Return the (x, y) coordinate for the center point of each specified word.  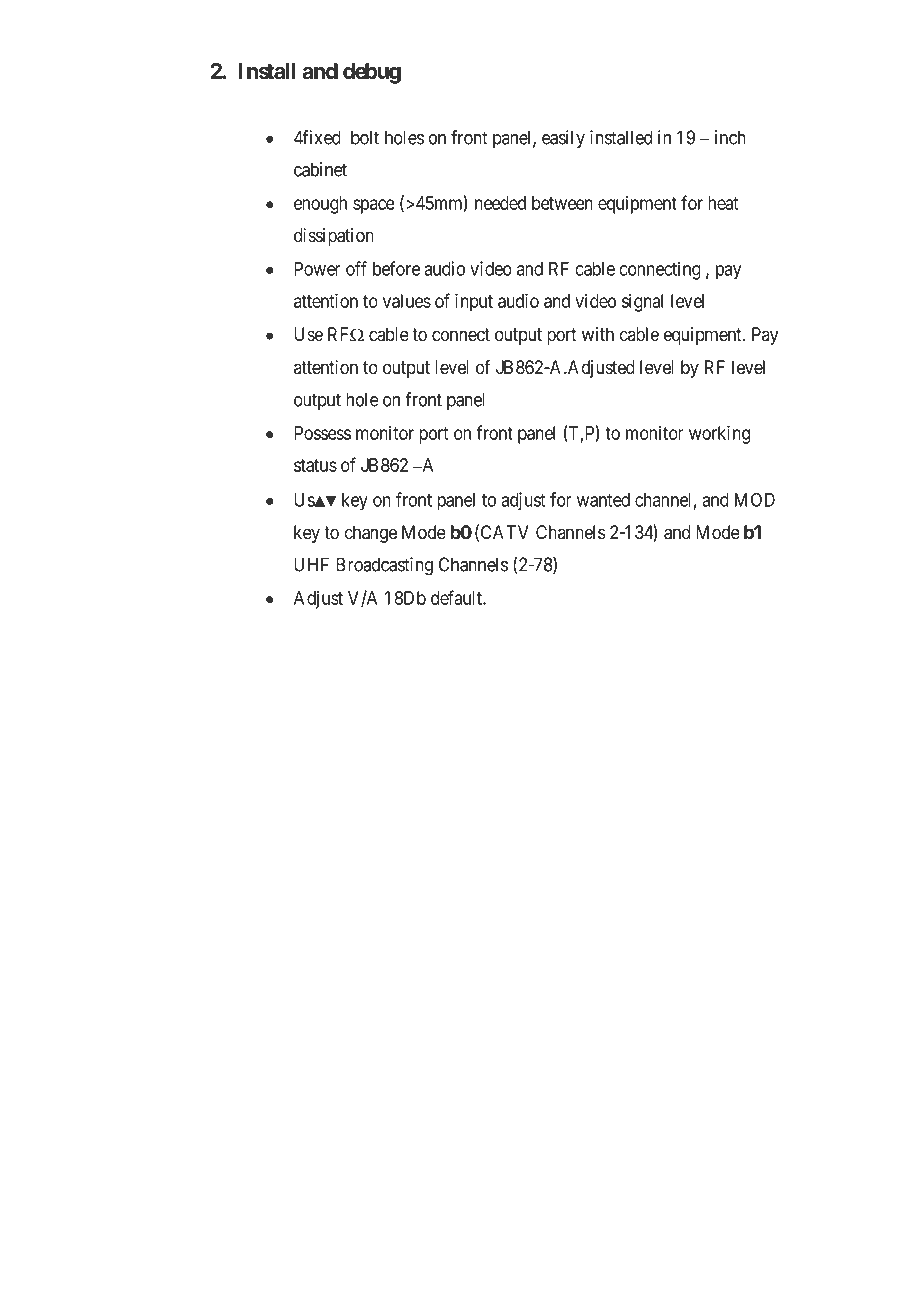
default (457, 597)
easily (563, 139)
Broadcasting (384, 566)
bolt (365, 137)
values (407, 301)
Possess (322, 433)
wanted (603, 500)
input (474, 302)
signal (642, 302)
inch (730, 137)
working (719, 434)
